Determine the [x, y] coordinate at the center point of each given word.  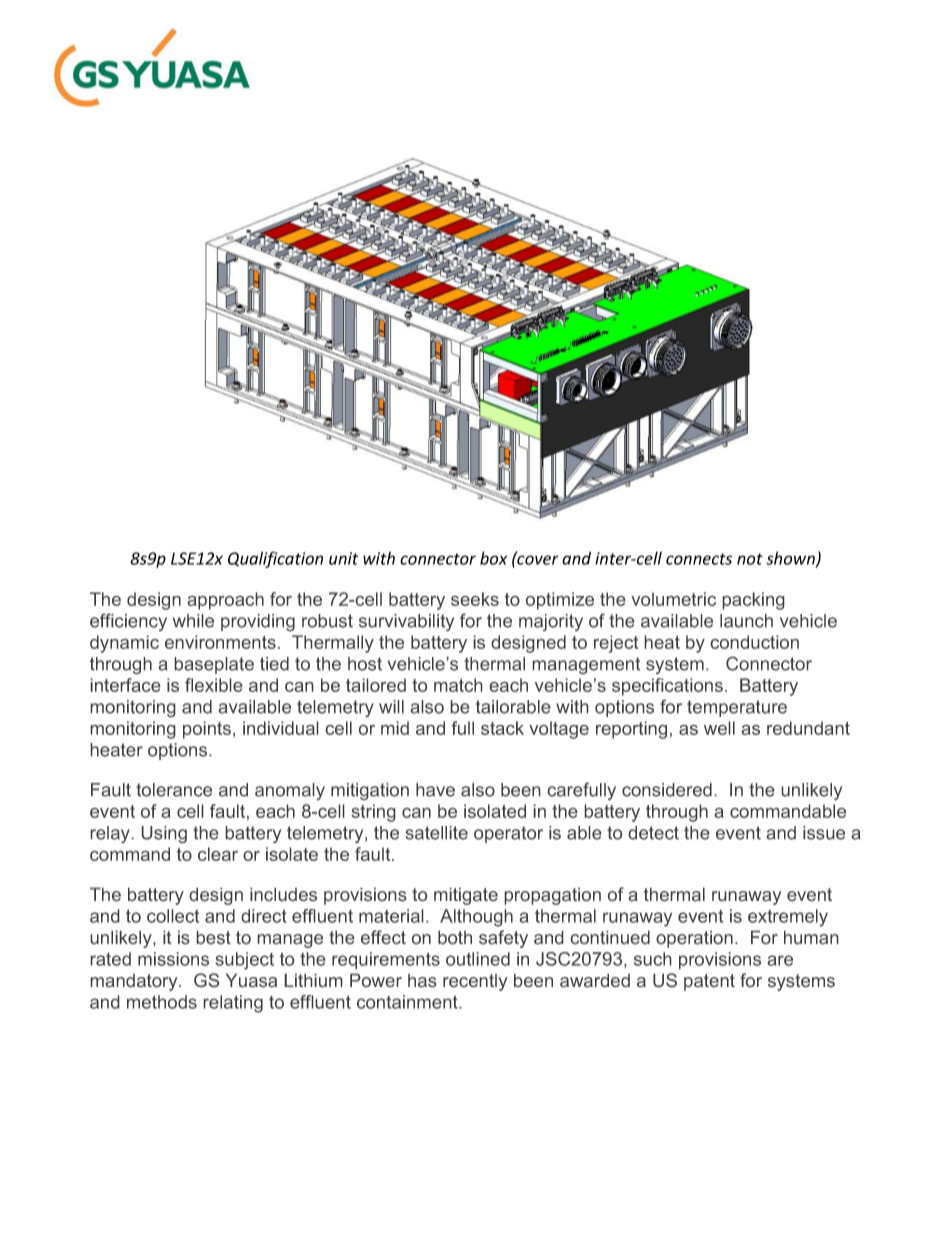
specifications [667, 687]
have [435, 790]
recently [475, 982]
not [750, 559]
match [458, 685]
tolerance [174, 790]
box [493, 558]
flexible [214, 685]
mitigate [466, 896]
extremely [788, 918]
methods [162, 1002]
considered [667, 790]
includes [283, 894]
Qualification [275, 559]
